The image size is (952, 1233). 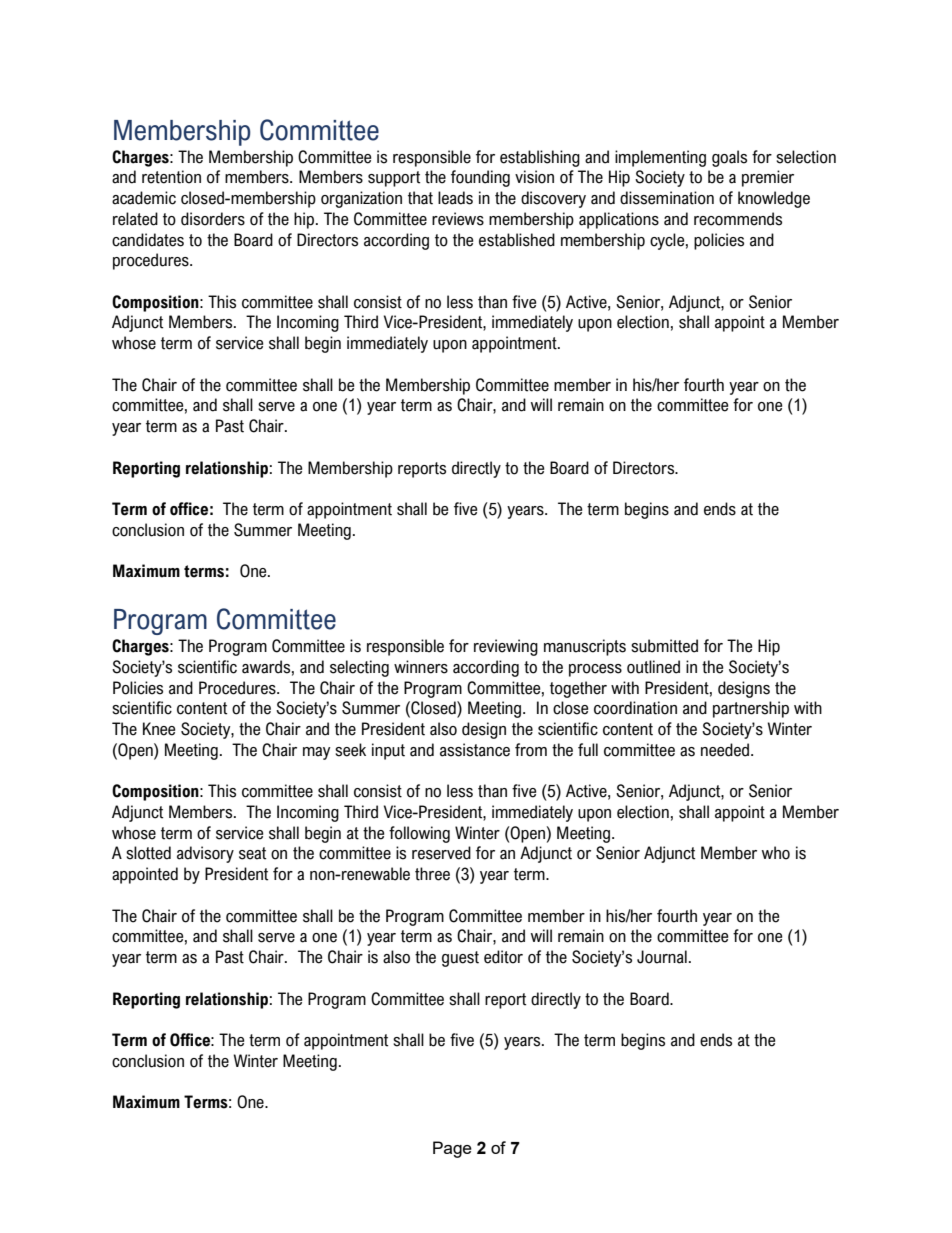 What do you see at coordinates (664, 646) in the document?
I see `submitted` at bounding box center [664, 646].
